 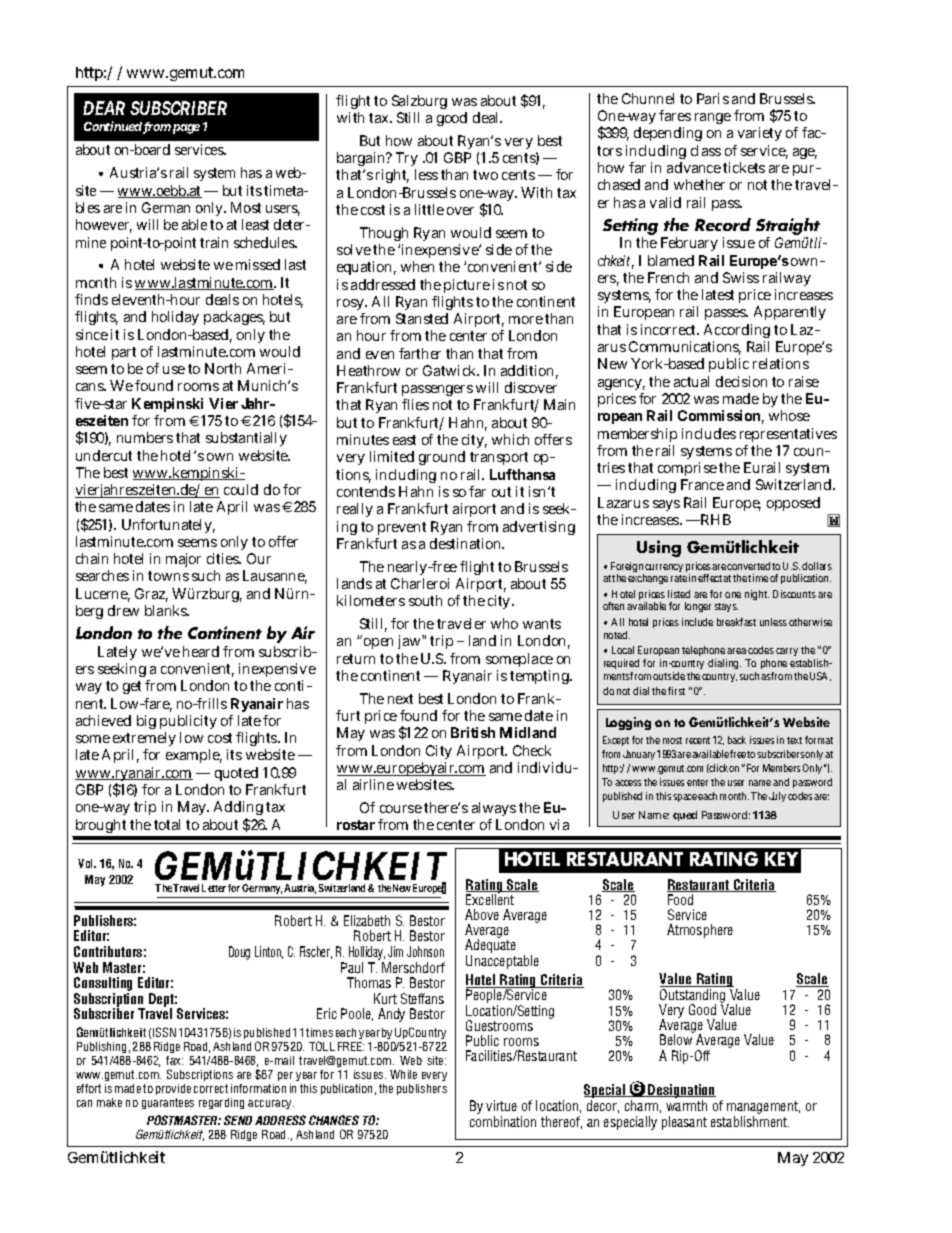 I want to click on two, so click(x=485, y=175).
